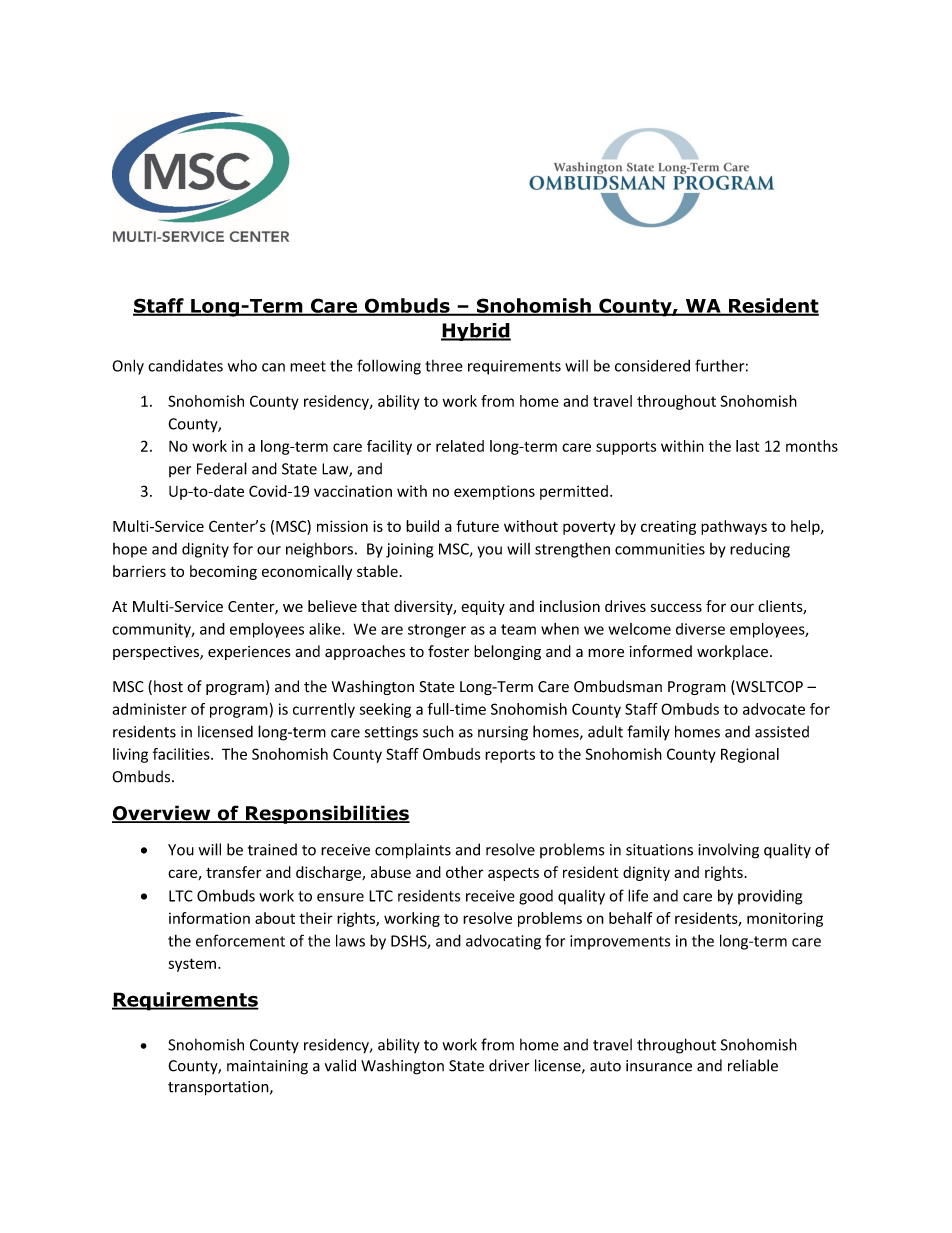 This page has width=952, height=1233. Describe the element at coordinates (267, 1067) in the page. I see `maintaining` at that location.
